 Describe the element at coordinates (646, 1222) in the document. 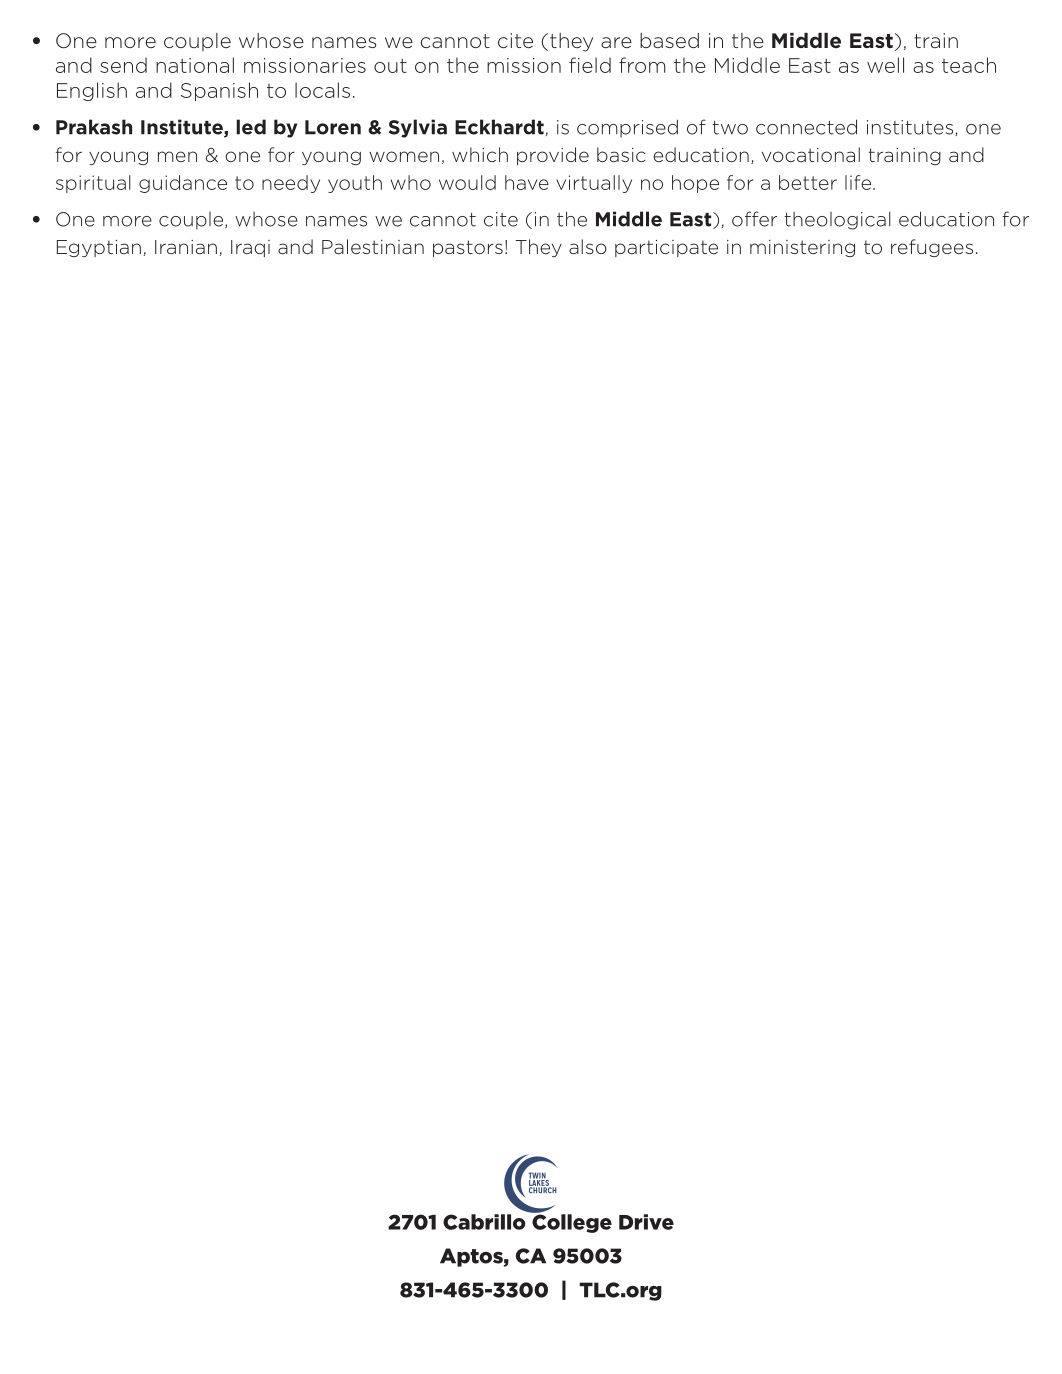

I see `Drive` at that location.
